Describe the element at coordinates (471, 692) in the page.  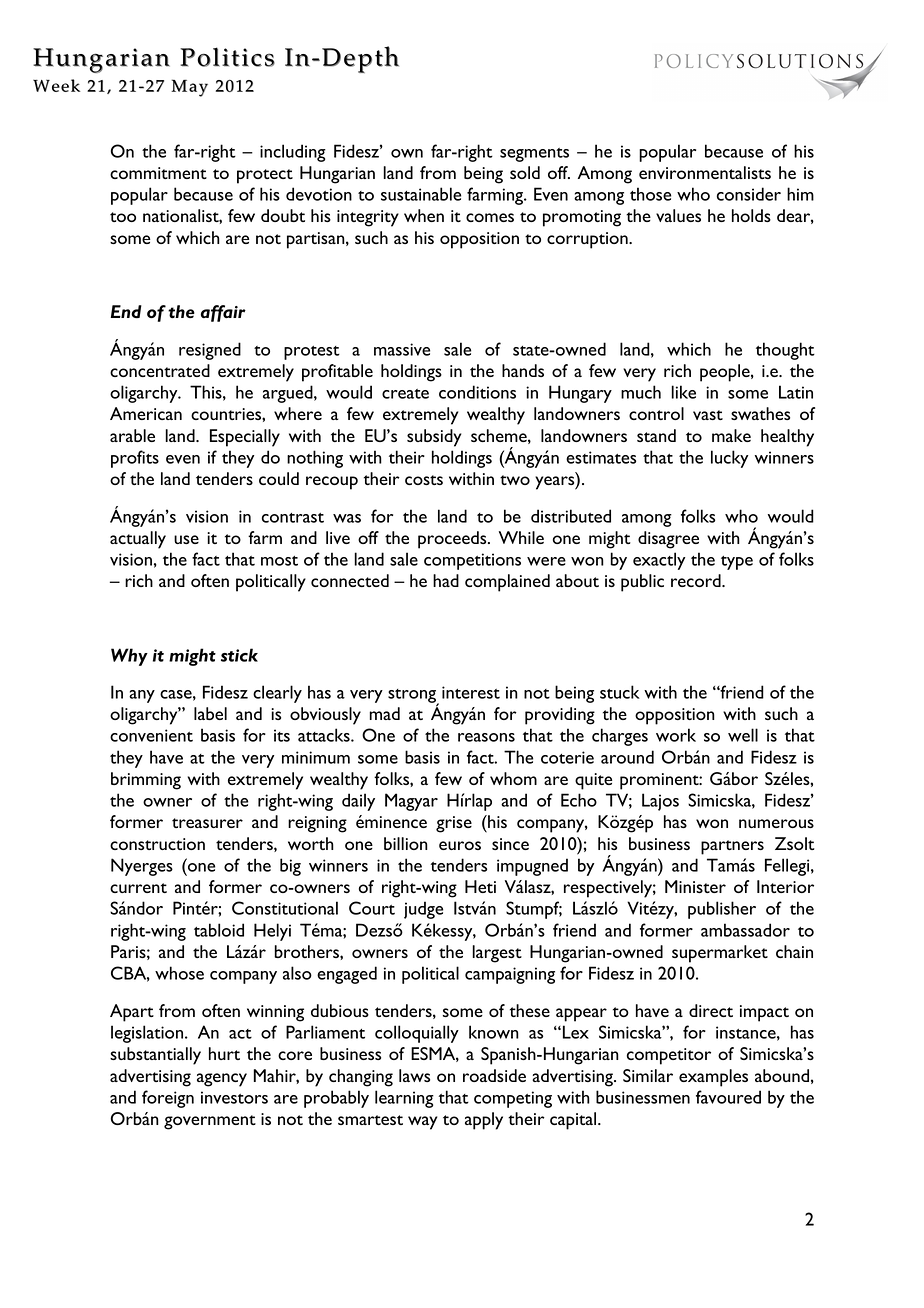
I see `interest` at that location.
